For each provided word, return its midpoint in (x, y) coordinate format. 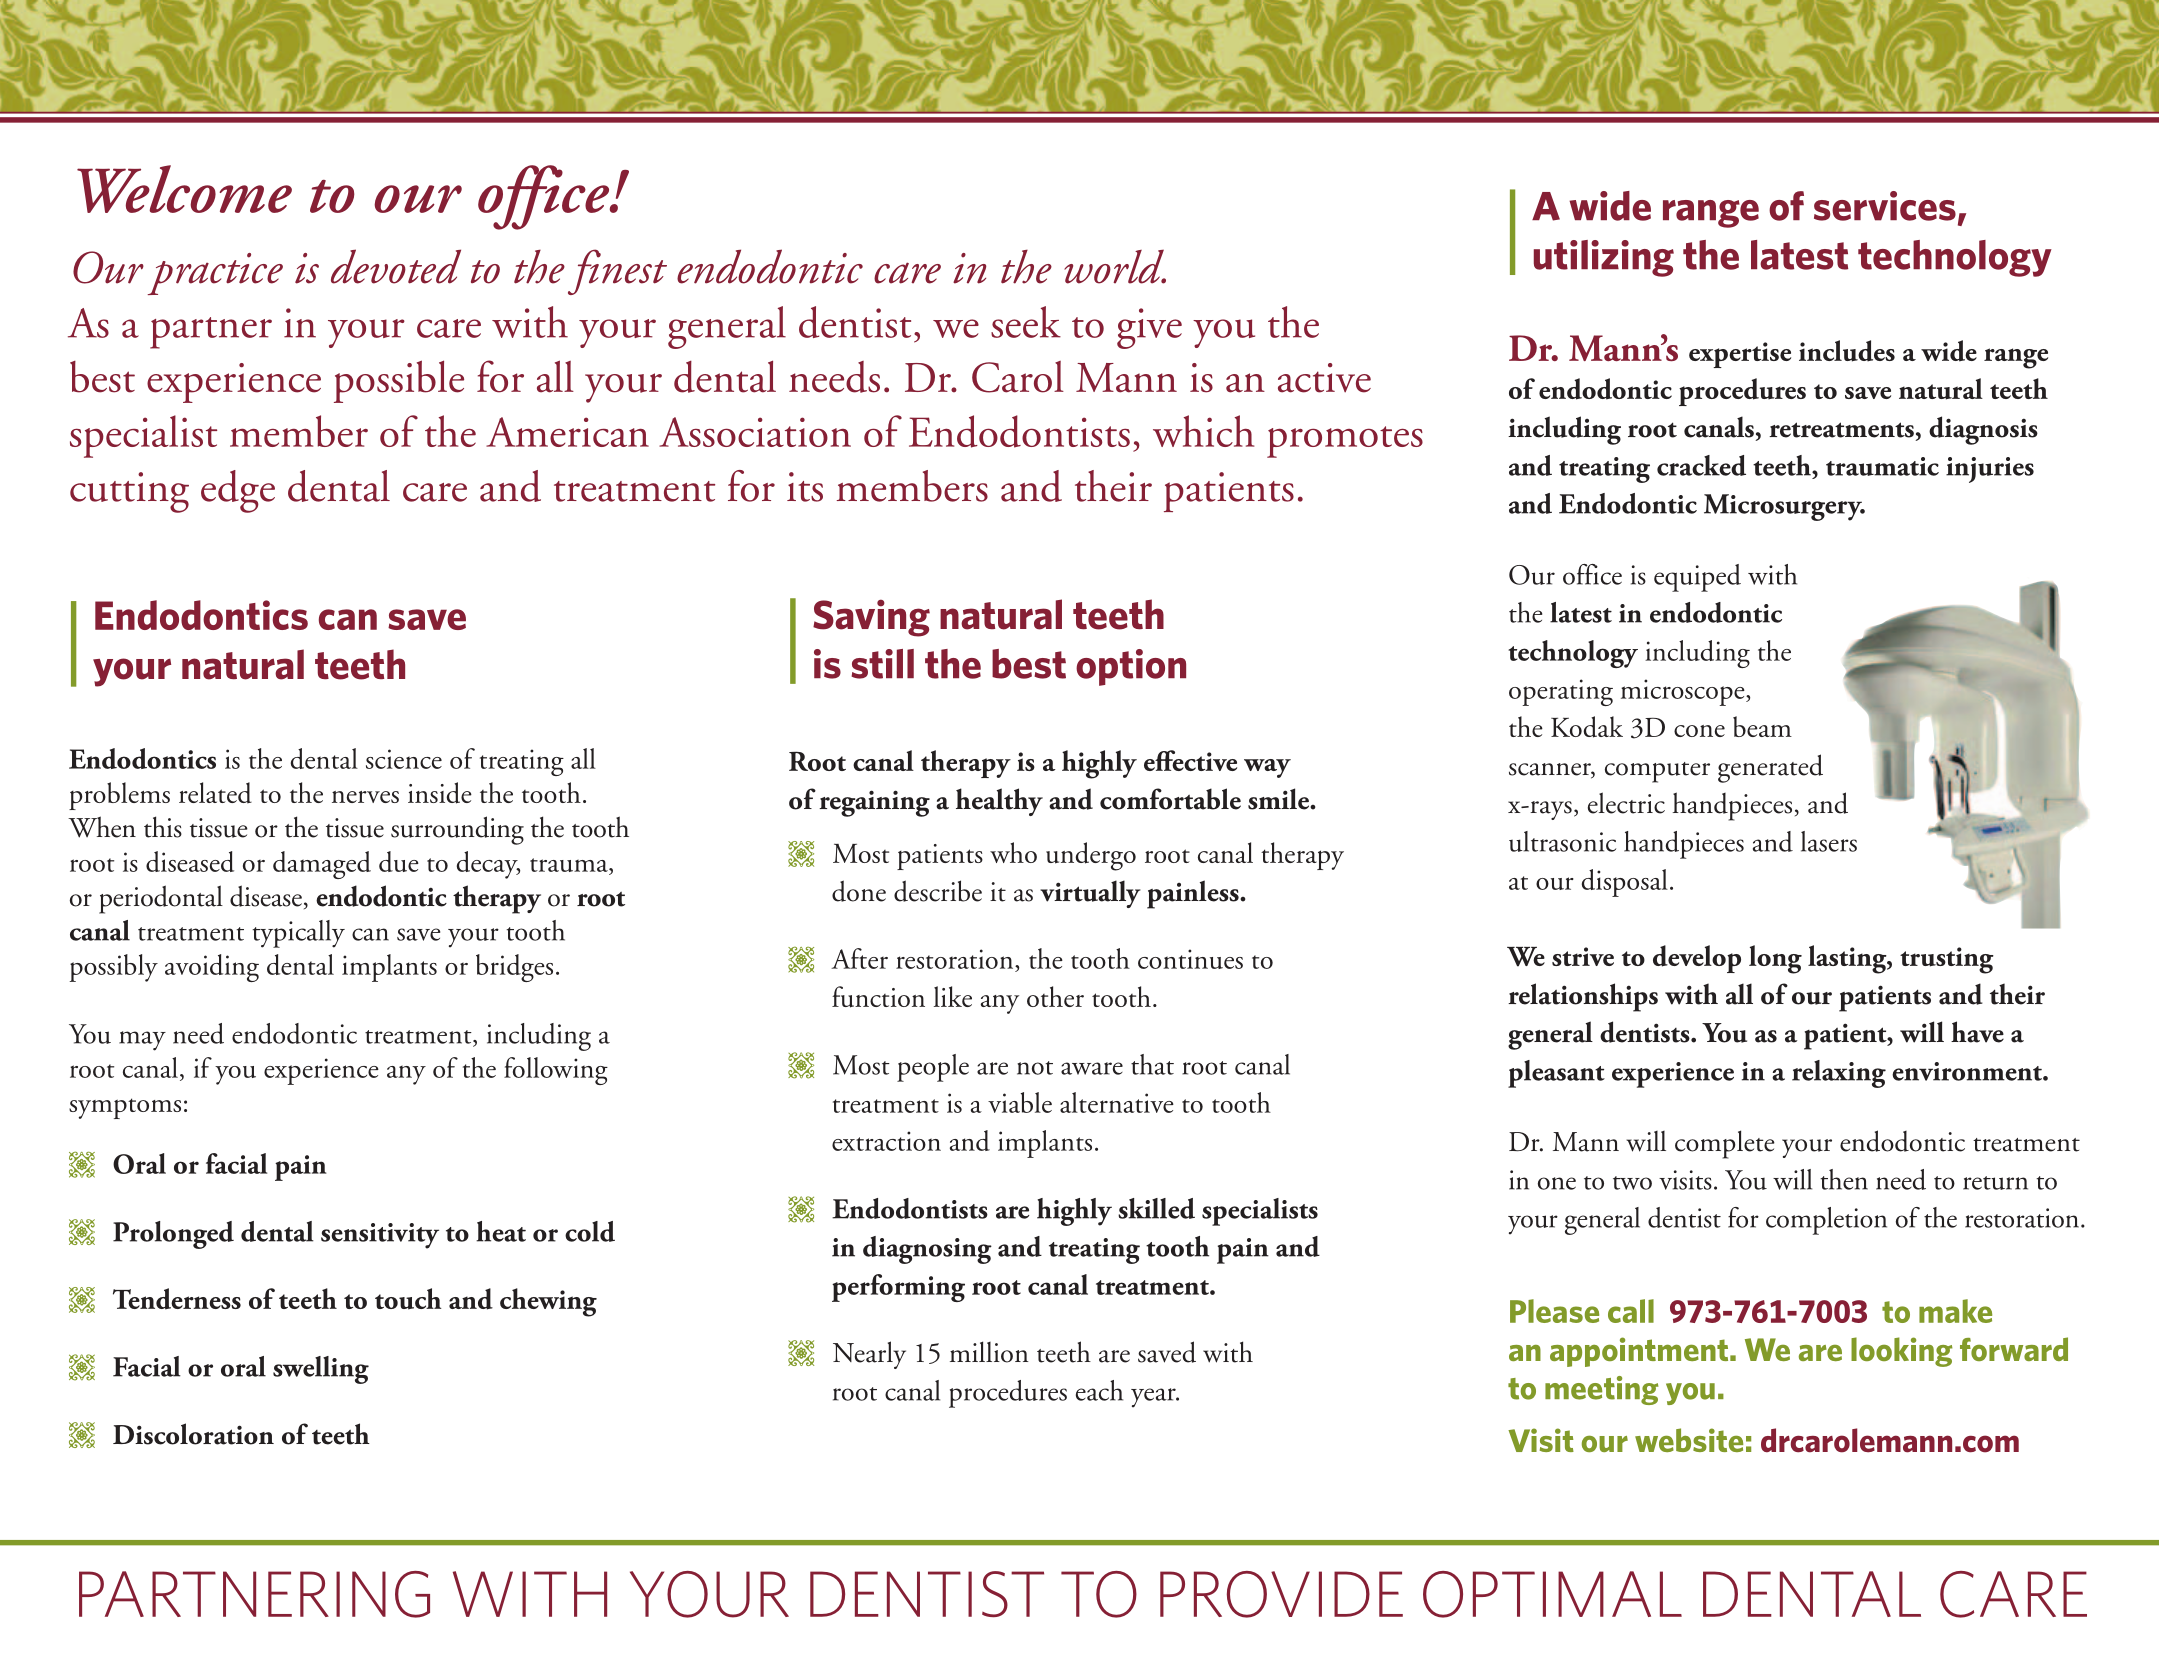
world (1115, 266)
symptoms (125, 1108)
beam (1762, 726)
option (1131, 667)
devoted (396, 266)
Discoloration (193, 1434)
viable (1020, 1102)
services (1885, 206)
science (404, 759)
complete (1725, 1144)
